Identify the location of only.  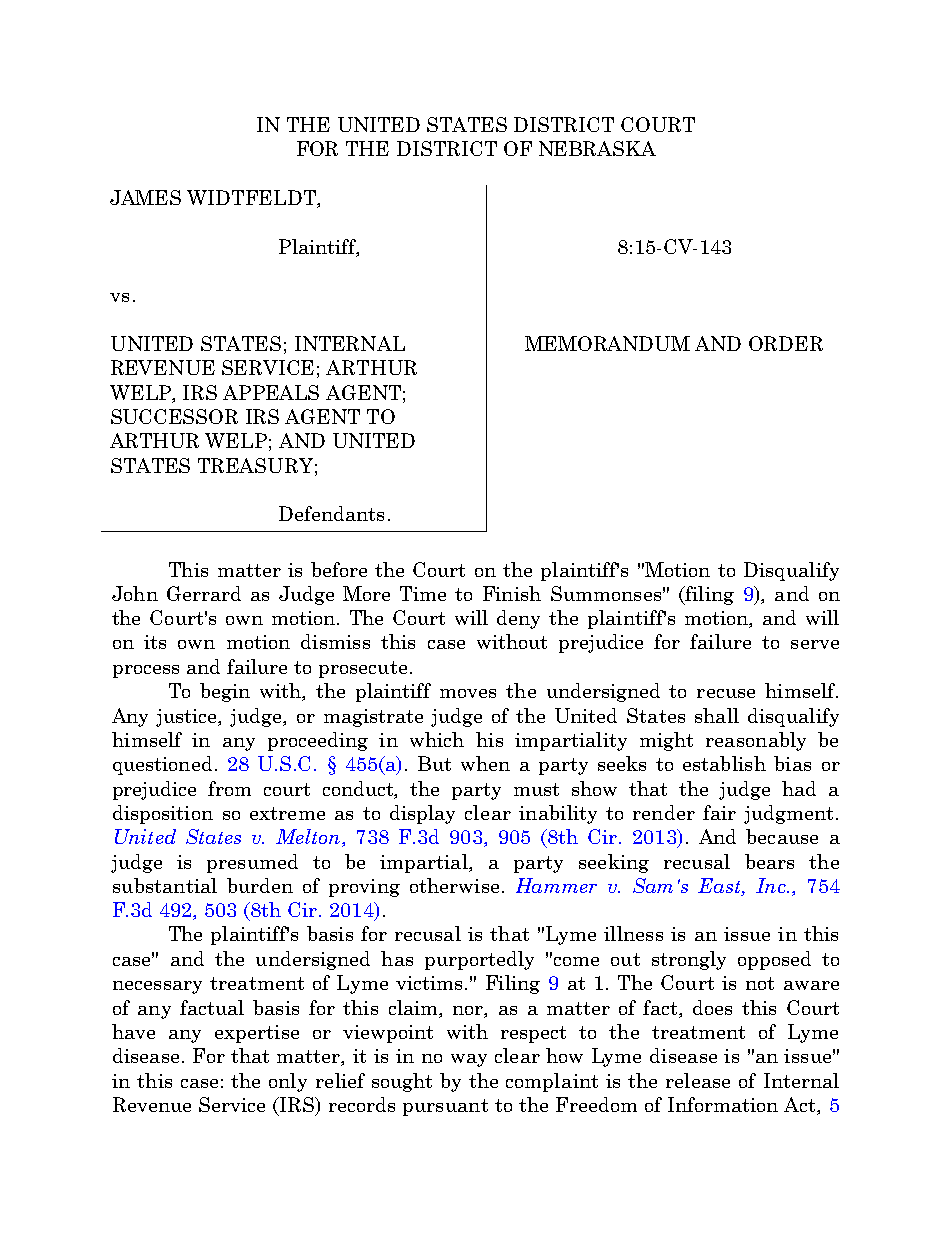
(288, 1082).
